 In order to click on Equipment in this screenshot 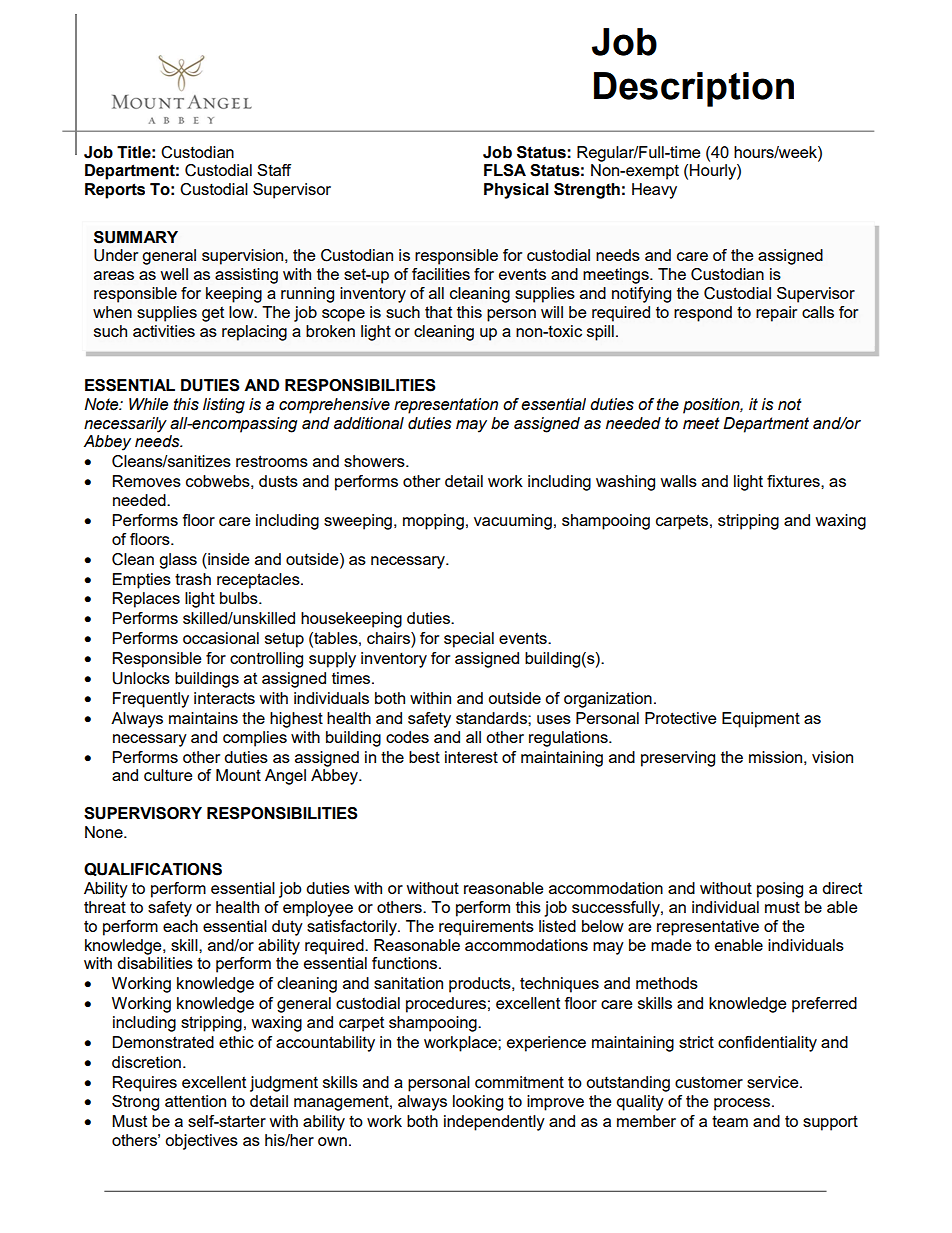, I will do `click(761, 720)`.
